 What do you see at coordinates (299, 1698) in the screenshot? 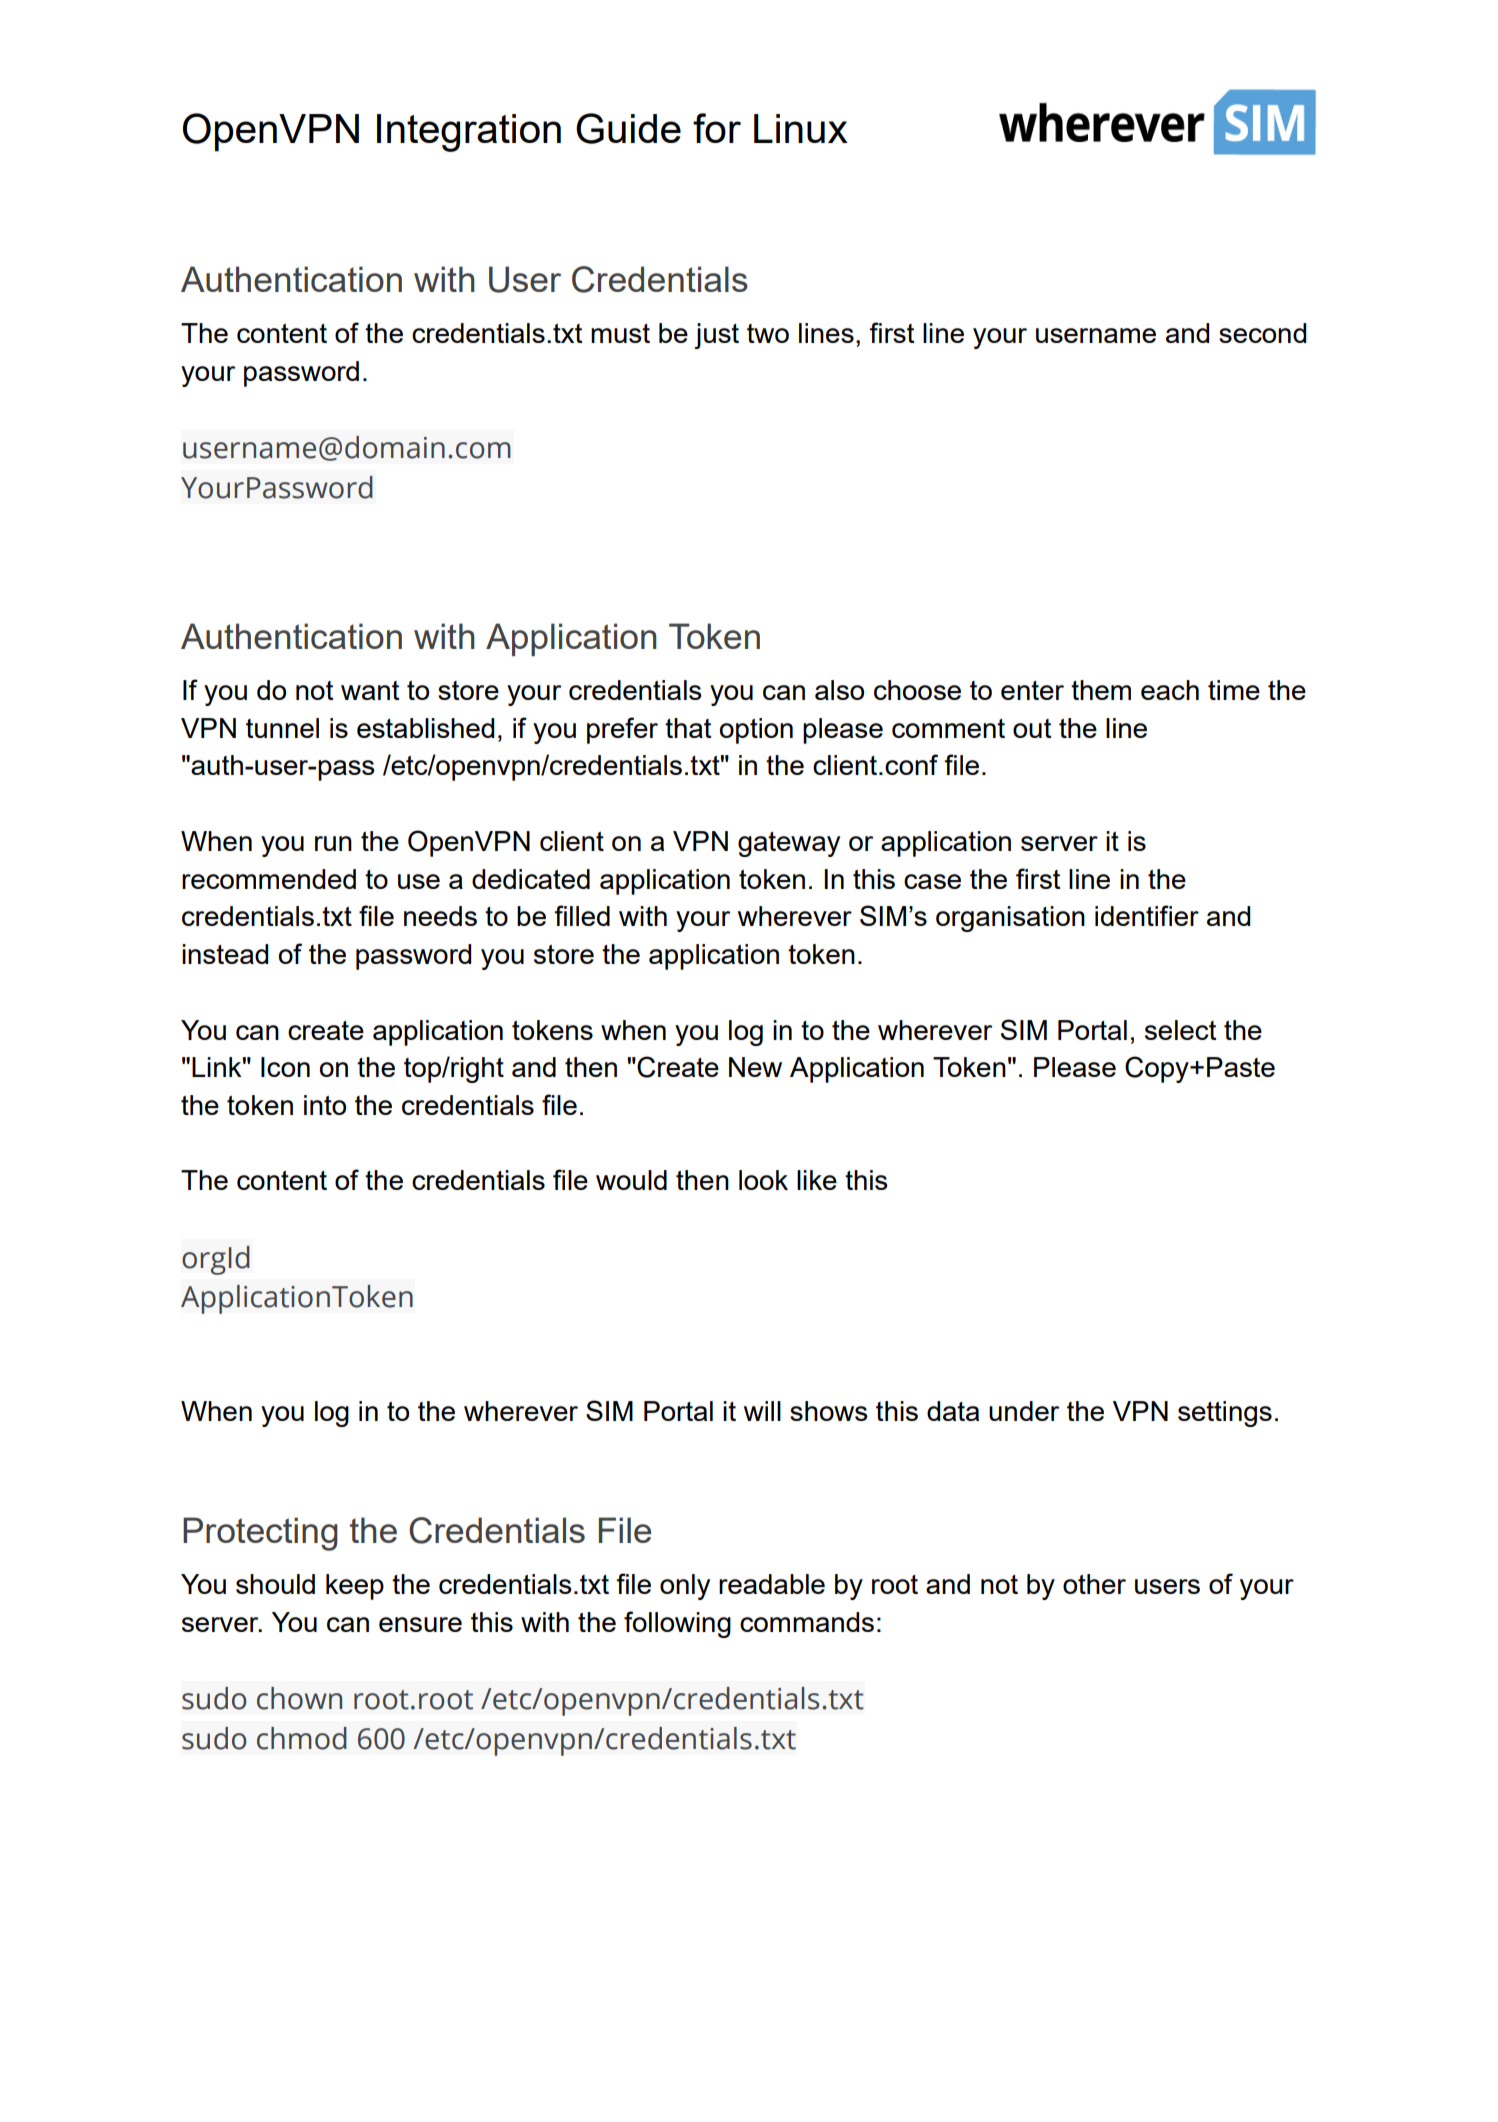
I see `chown` at bounding box center [299, 1698].
